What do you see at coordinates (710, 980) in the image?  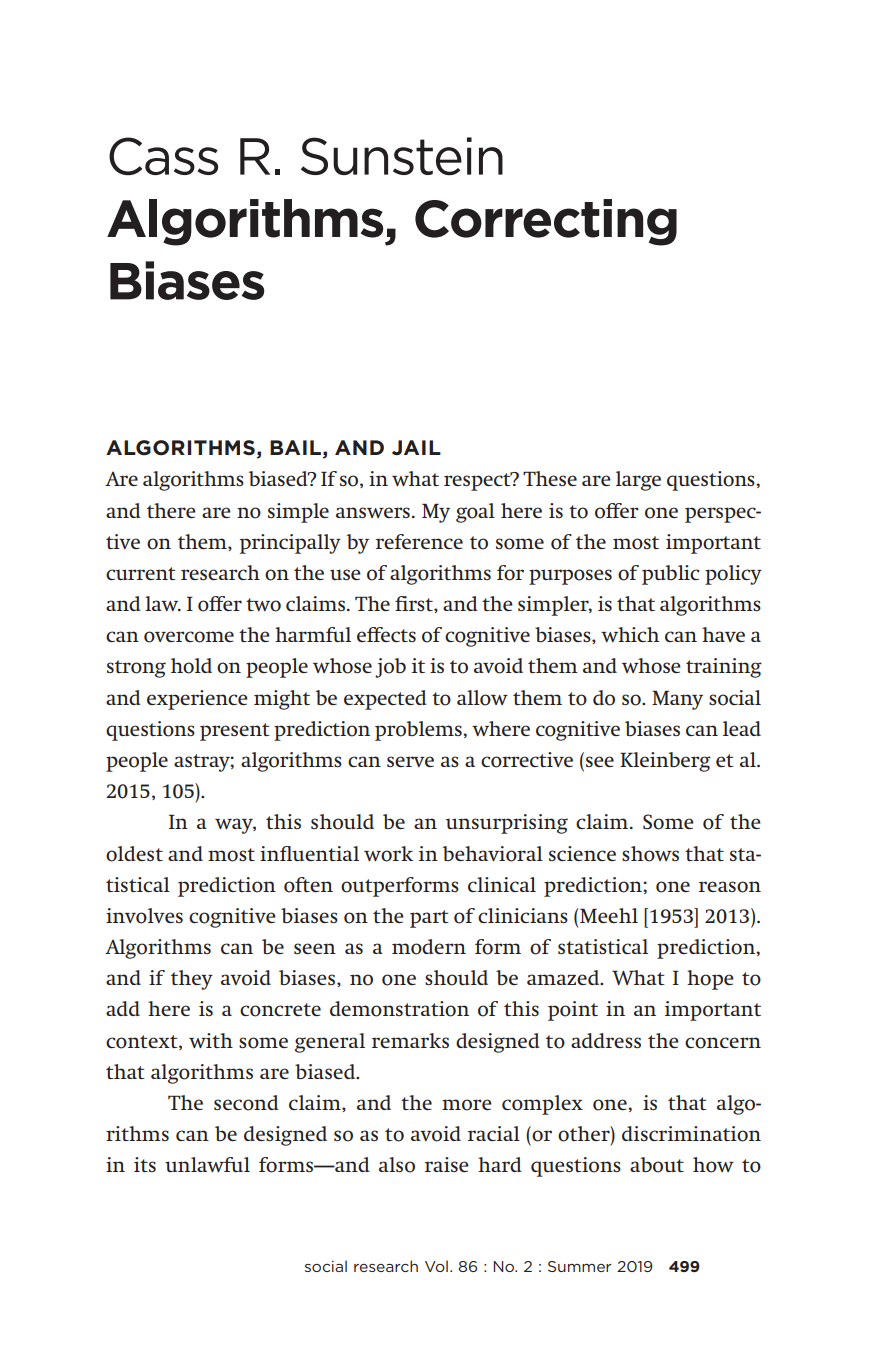 I see `hope` at bounding box center [710, 980].
